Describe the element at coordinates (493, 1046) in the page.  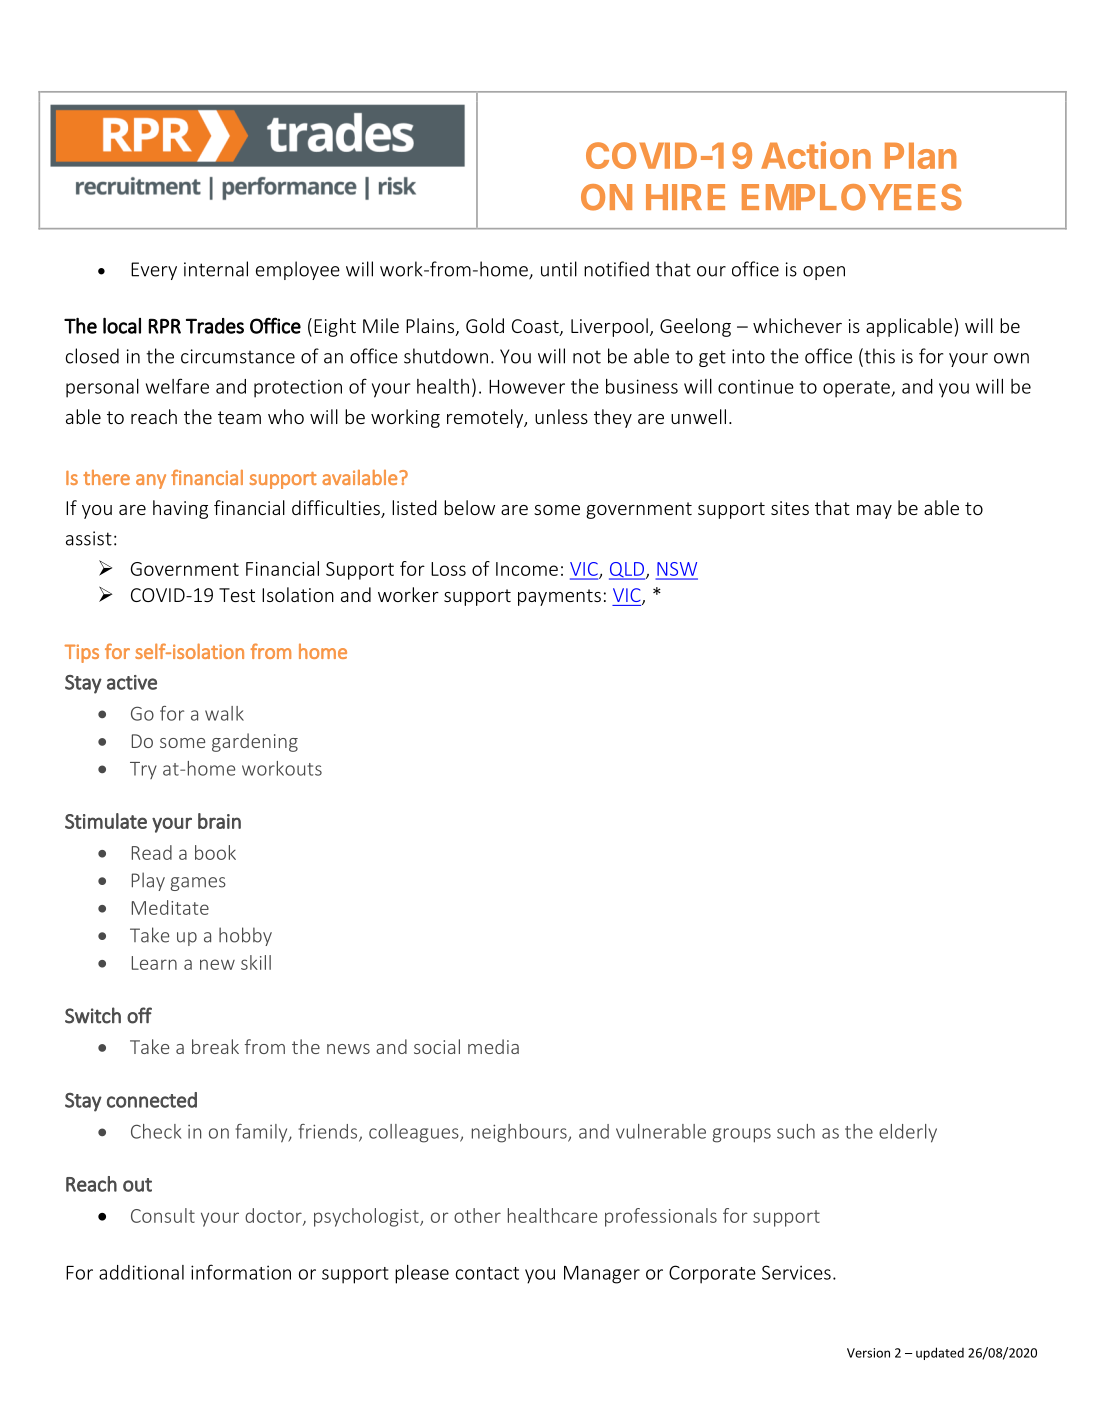
I see `media` at that location.
